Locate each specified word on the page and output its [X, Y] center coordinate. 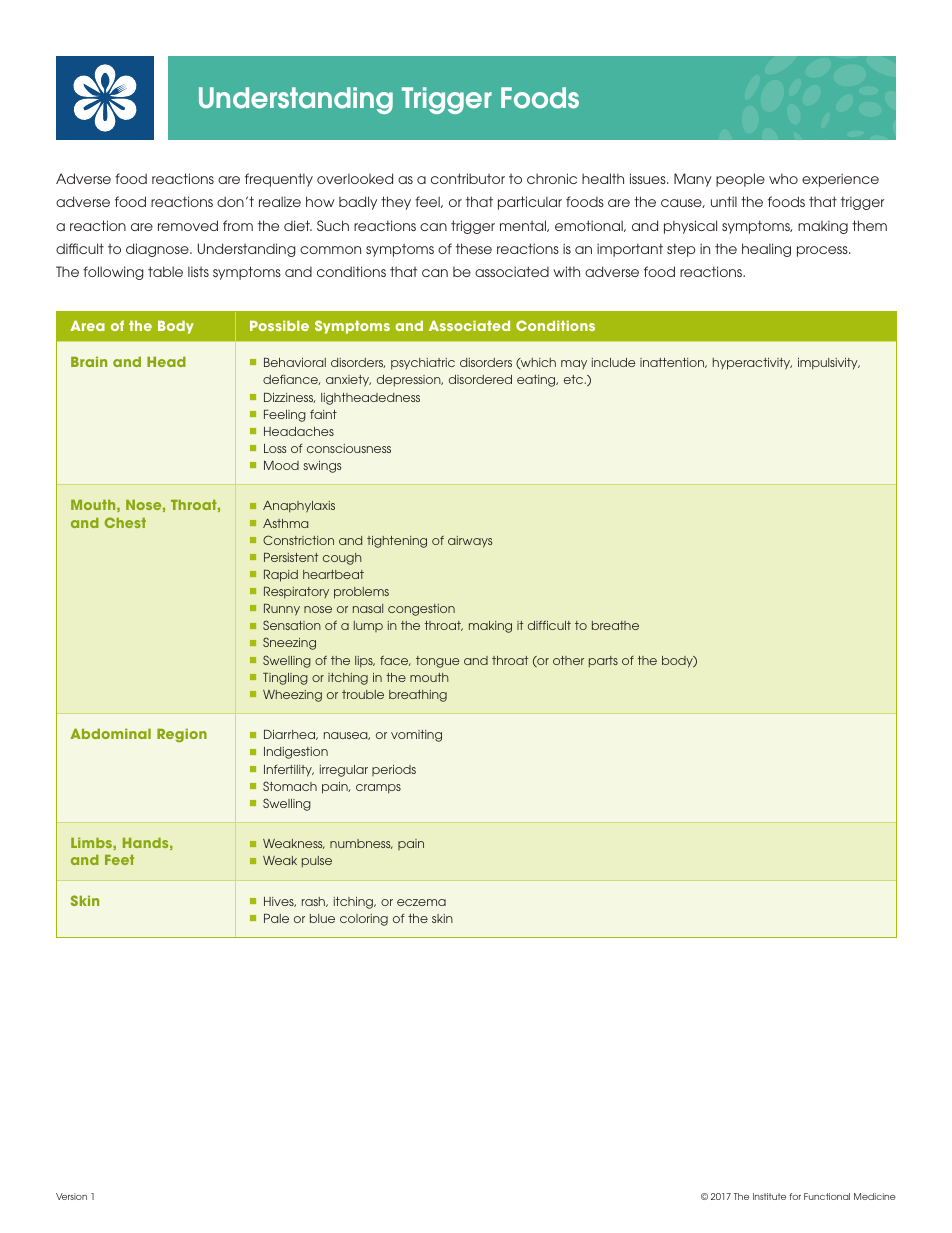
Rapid [281, 576]
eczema [421, 902]
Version [71, 1196]
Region [182, 735]
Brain [89, 361]
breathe [615, 625]
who [783, 178]
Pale [276, 918]
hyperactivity [752, 364]
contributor [468, 178]
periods [394, 770]
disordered [480, 379]
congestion [421, 610]
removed [188, 225]
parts [603, 662]
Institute [769, 1196]
